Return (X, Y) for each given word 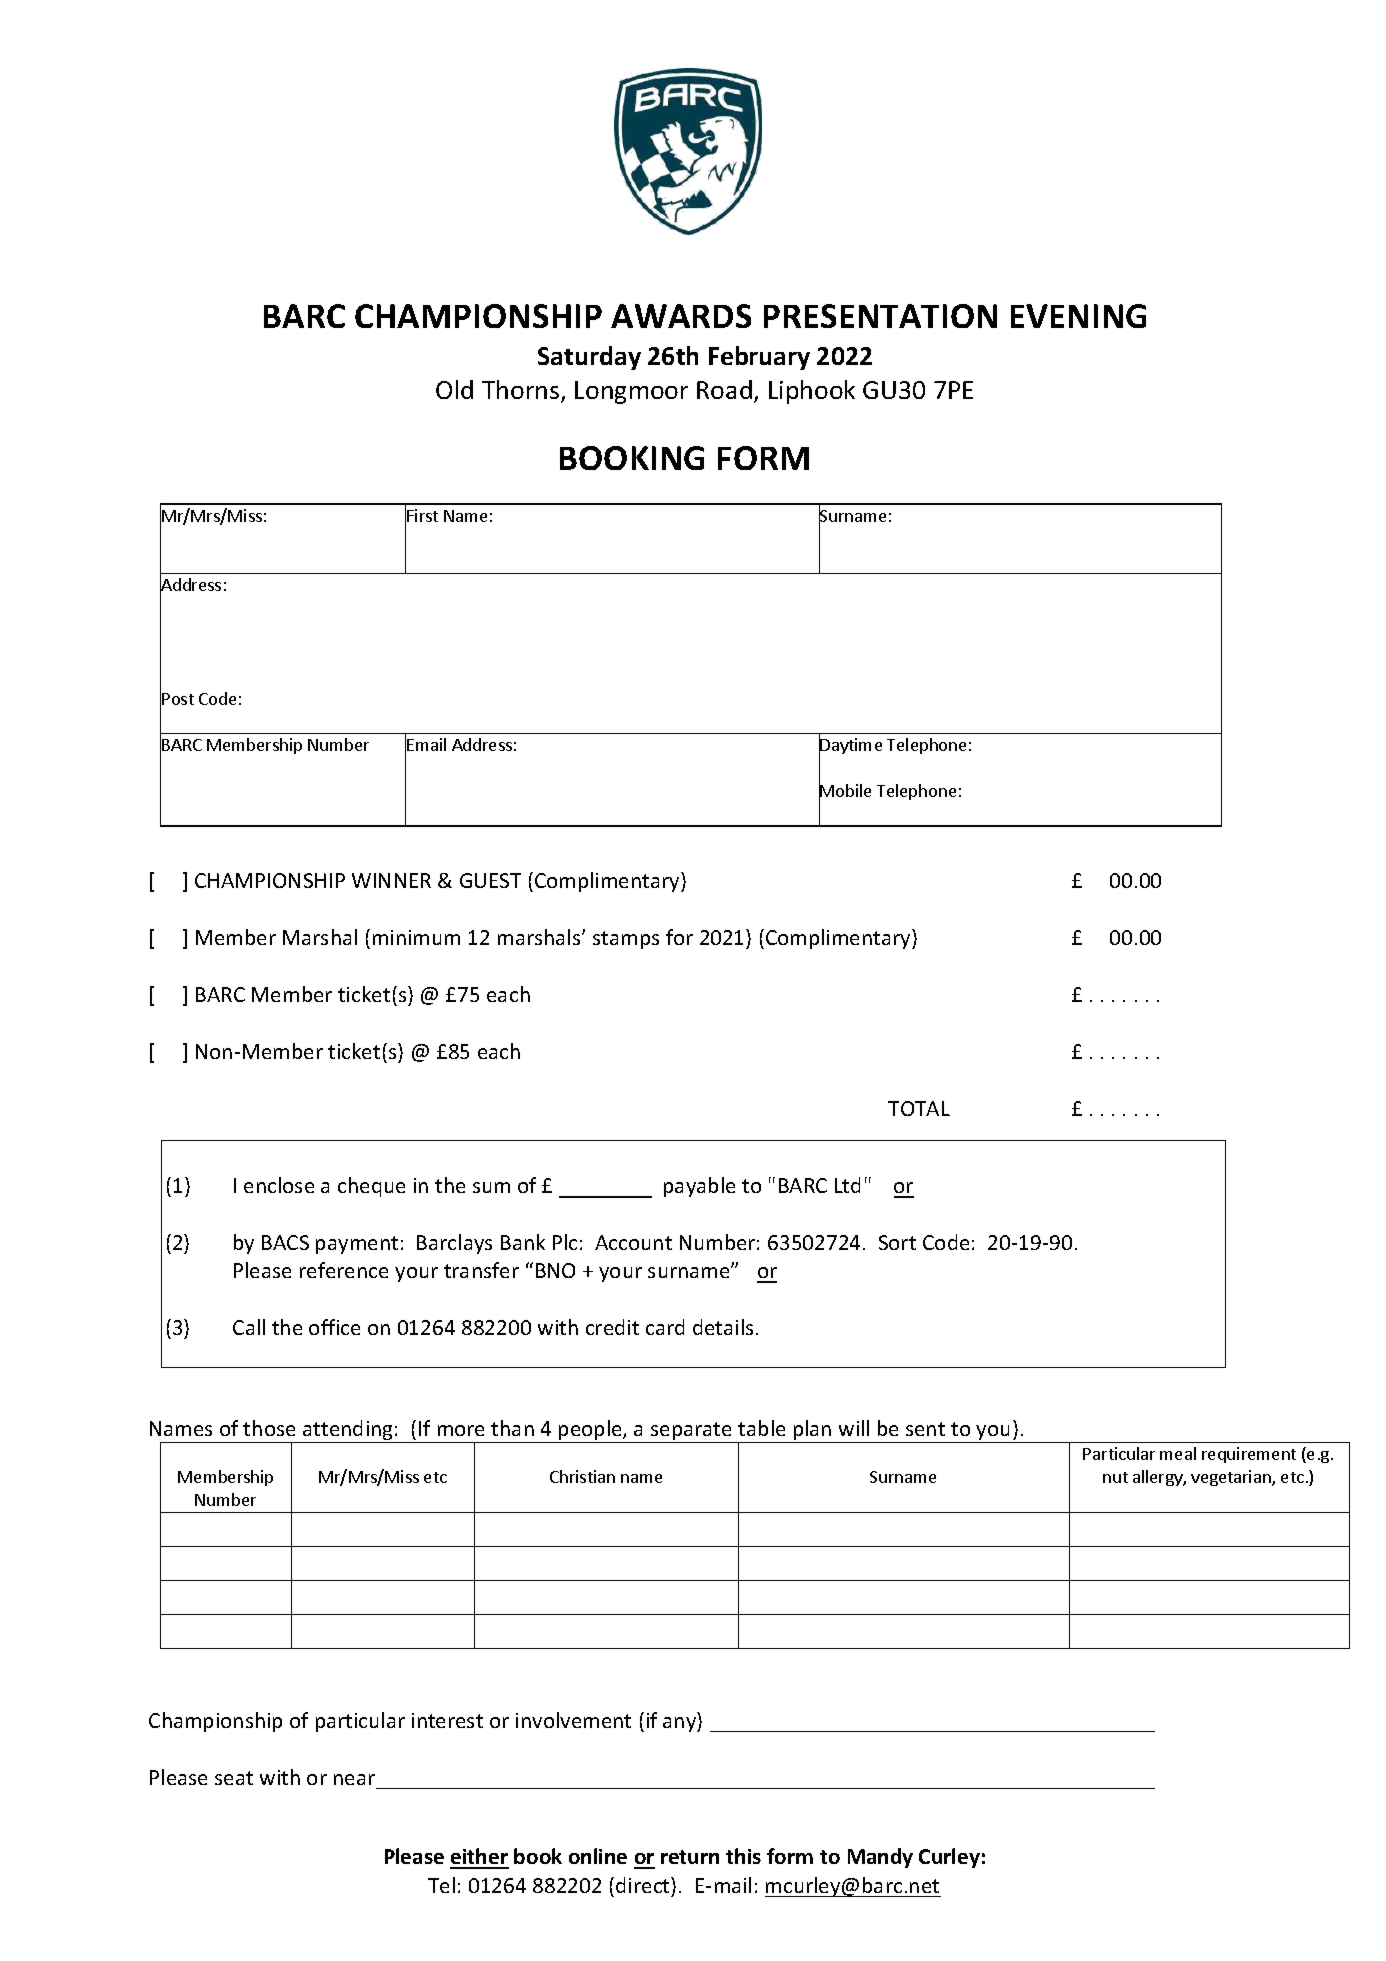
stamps (626, 940)
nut (1115, 1477)
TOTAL (919, 1108)
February (759, 358)
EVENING (1078, 316)
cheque (371, 1187)
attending (348, 1431)
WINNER (391, 880)
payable (699, 1187)
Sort (897, 1242)
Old (454, 389)
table (761, 1428)
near (354, 1779)
